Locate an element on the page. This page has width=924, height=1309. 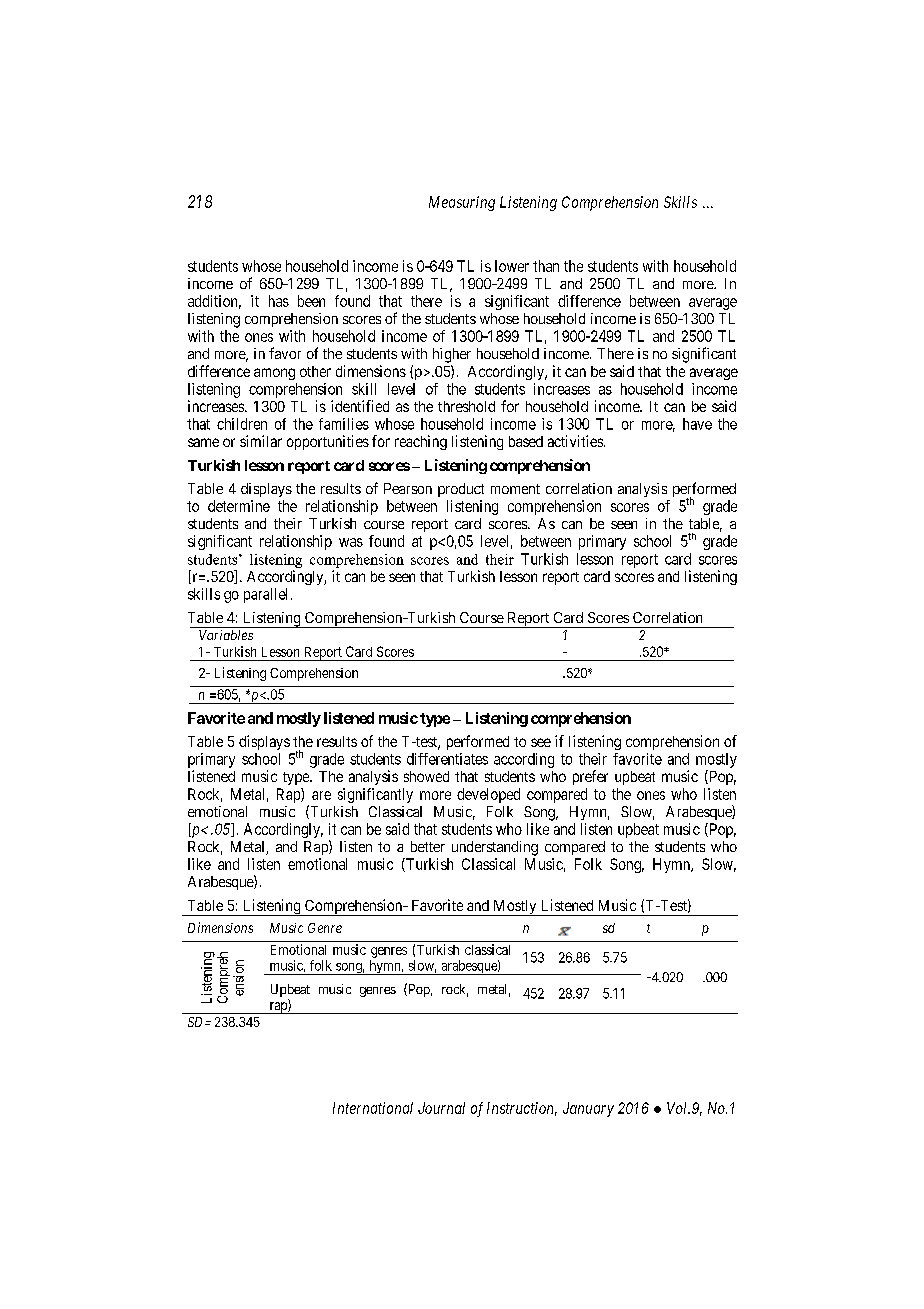
Measuring is located at coordinates (462, 203).
